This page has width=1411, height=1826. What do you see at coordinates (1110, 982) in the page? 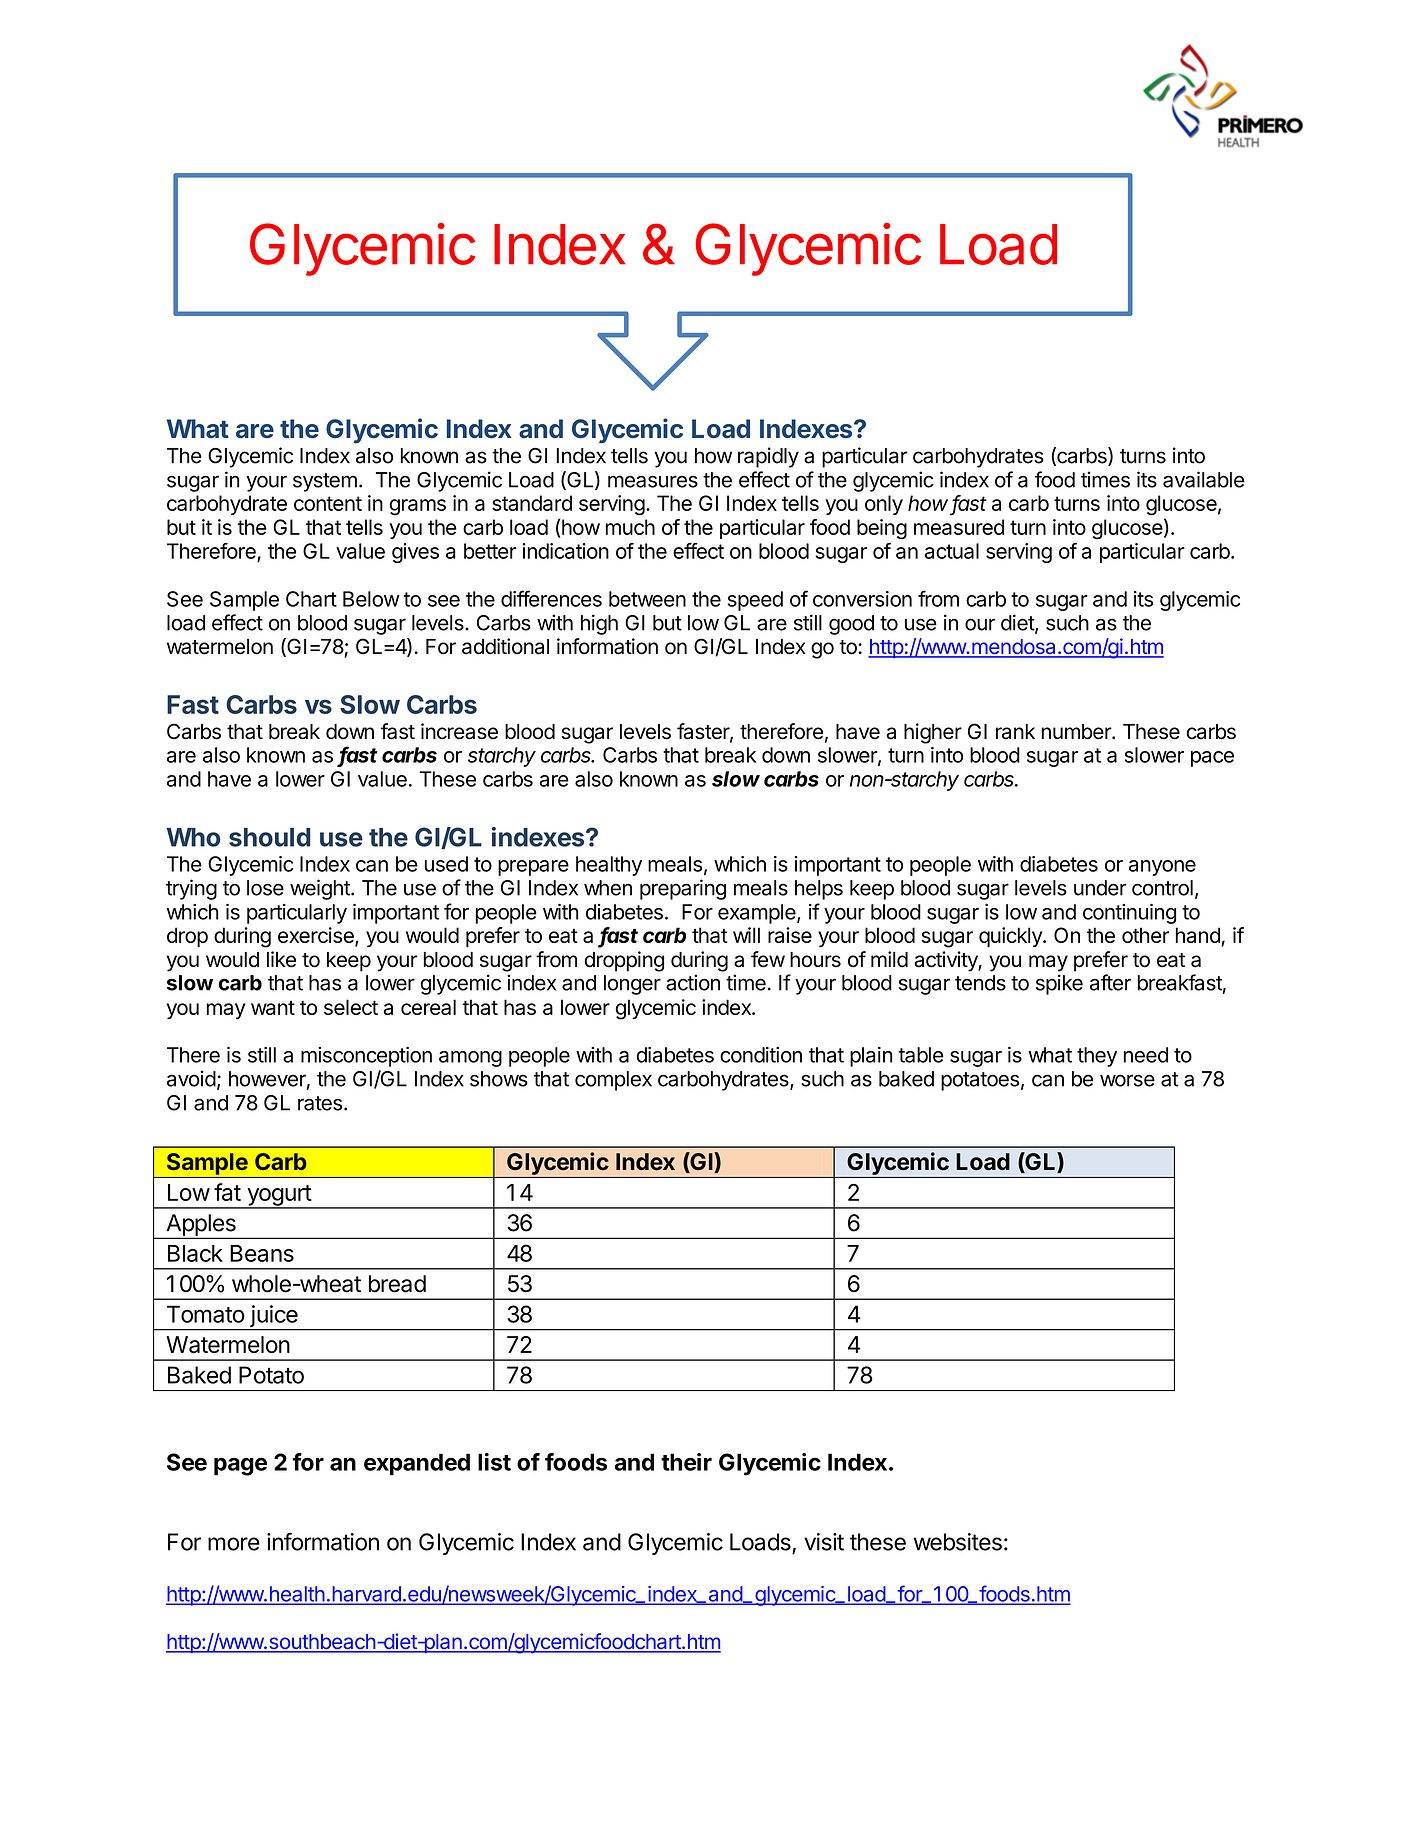
I see `after` at bounding box center [1110, 982].
